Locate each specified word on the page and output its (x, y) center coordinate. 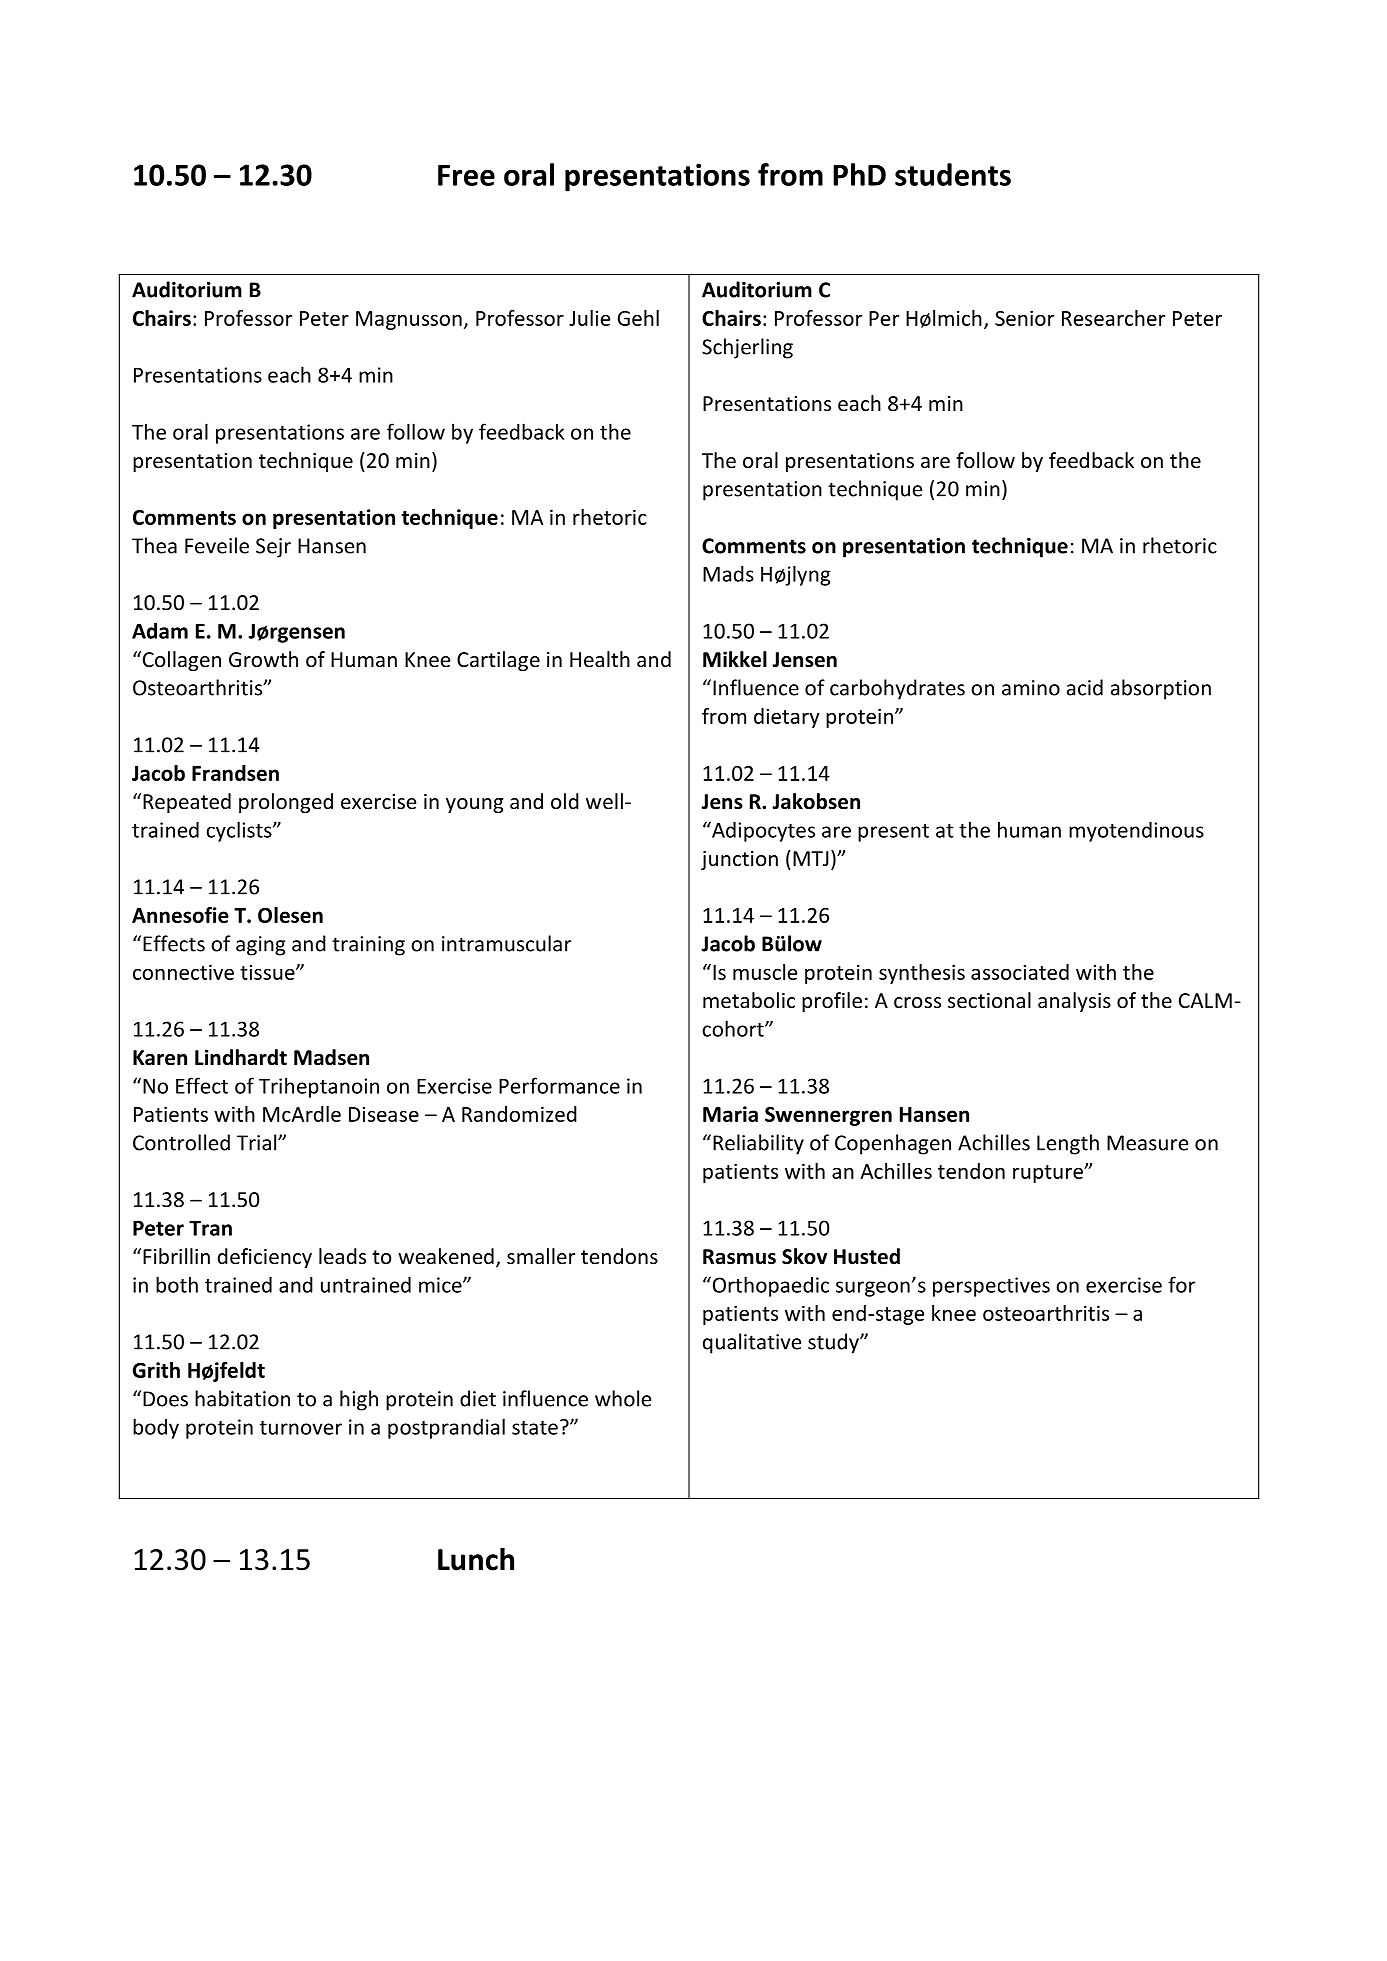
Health (600, 659)
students (953, 174)
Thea (154, 545)
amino (1031, 688)
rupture (1049, 1174)
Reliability (758, 1144)
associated (1020, 972)
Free (466, 175)
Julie (589, 318)
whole (623, 1398)
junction (739, 860)
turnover (301, 1428)
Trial (258, 1142)
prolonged (286, 803)
